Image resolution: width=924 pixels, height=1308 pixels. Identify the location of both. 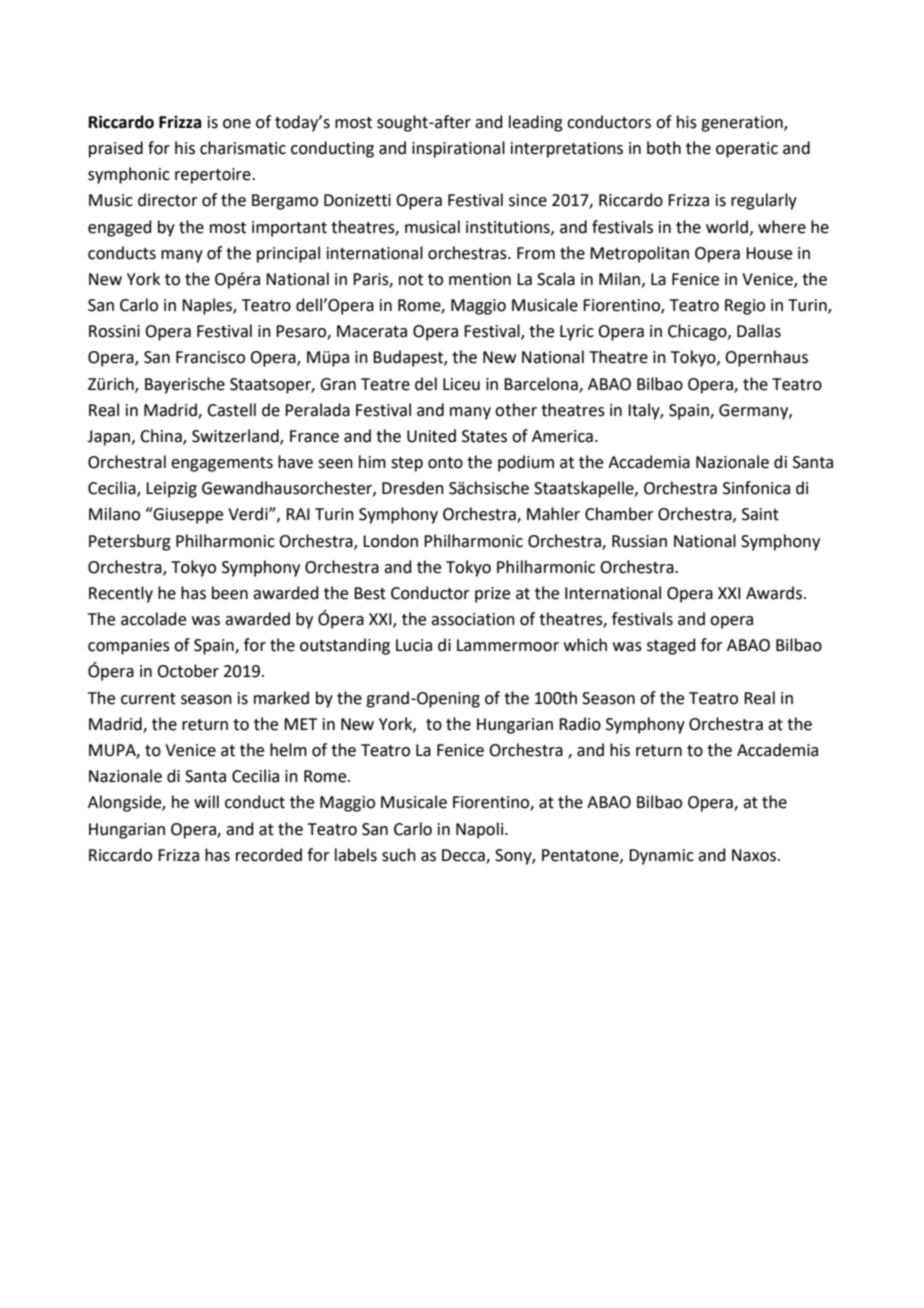
(664, 148).
